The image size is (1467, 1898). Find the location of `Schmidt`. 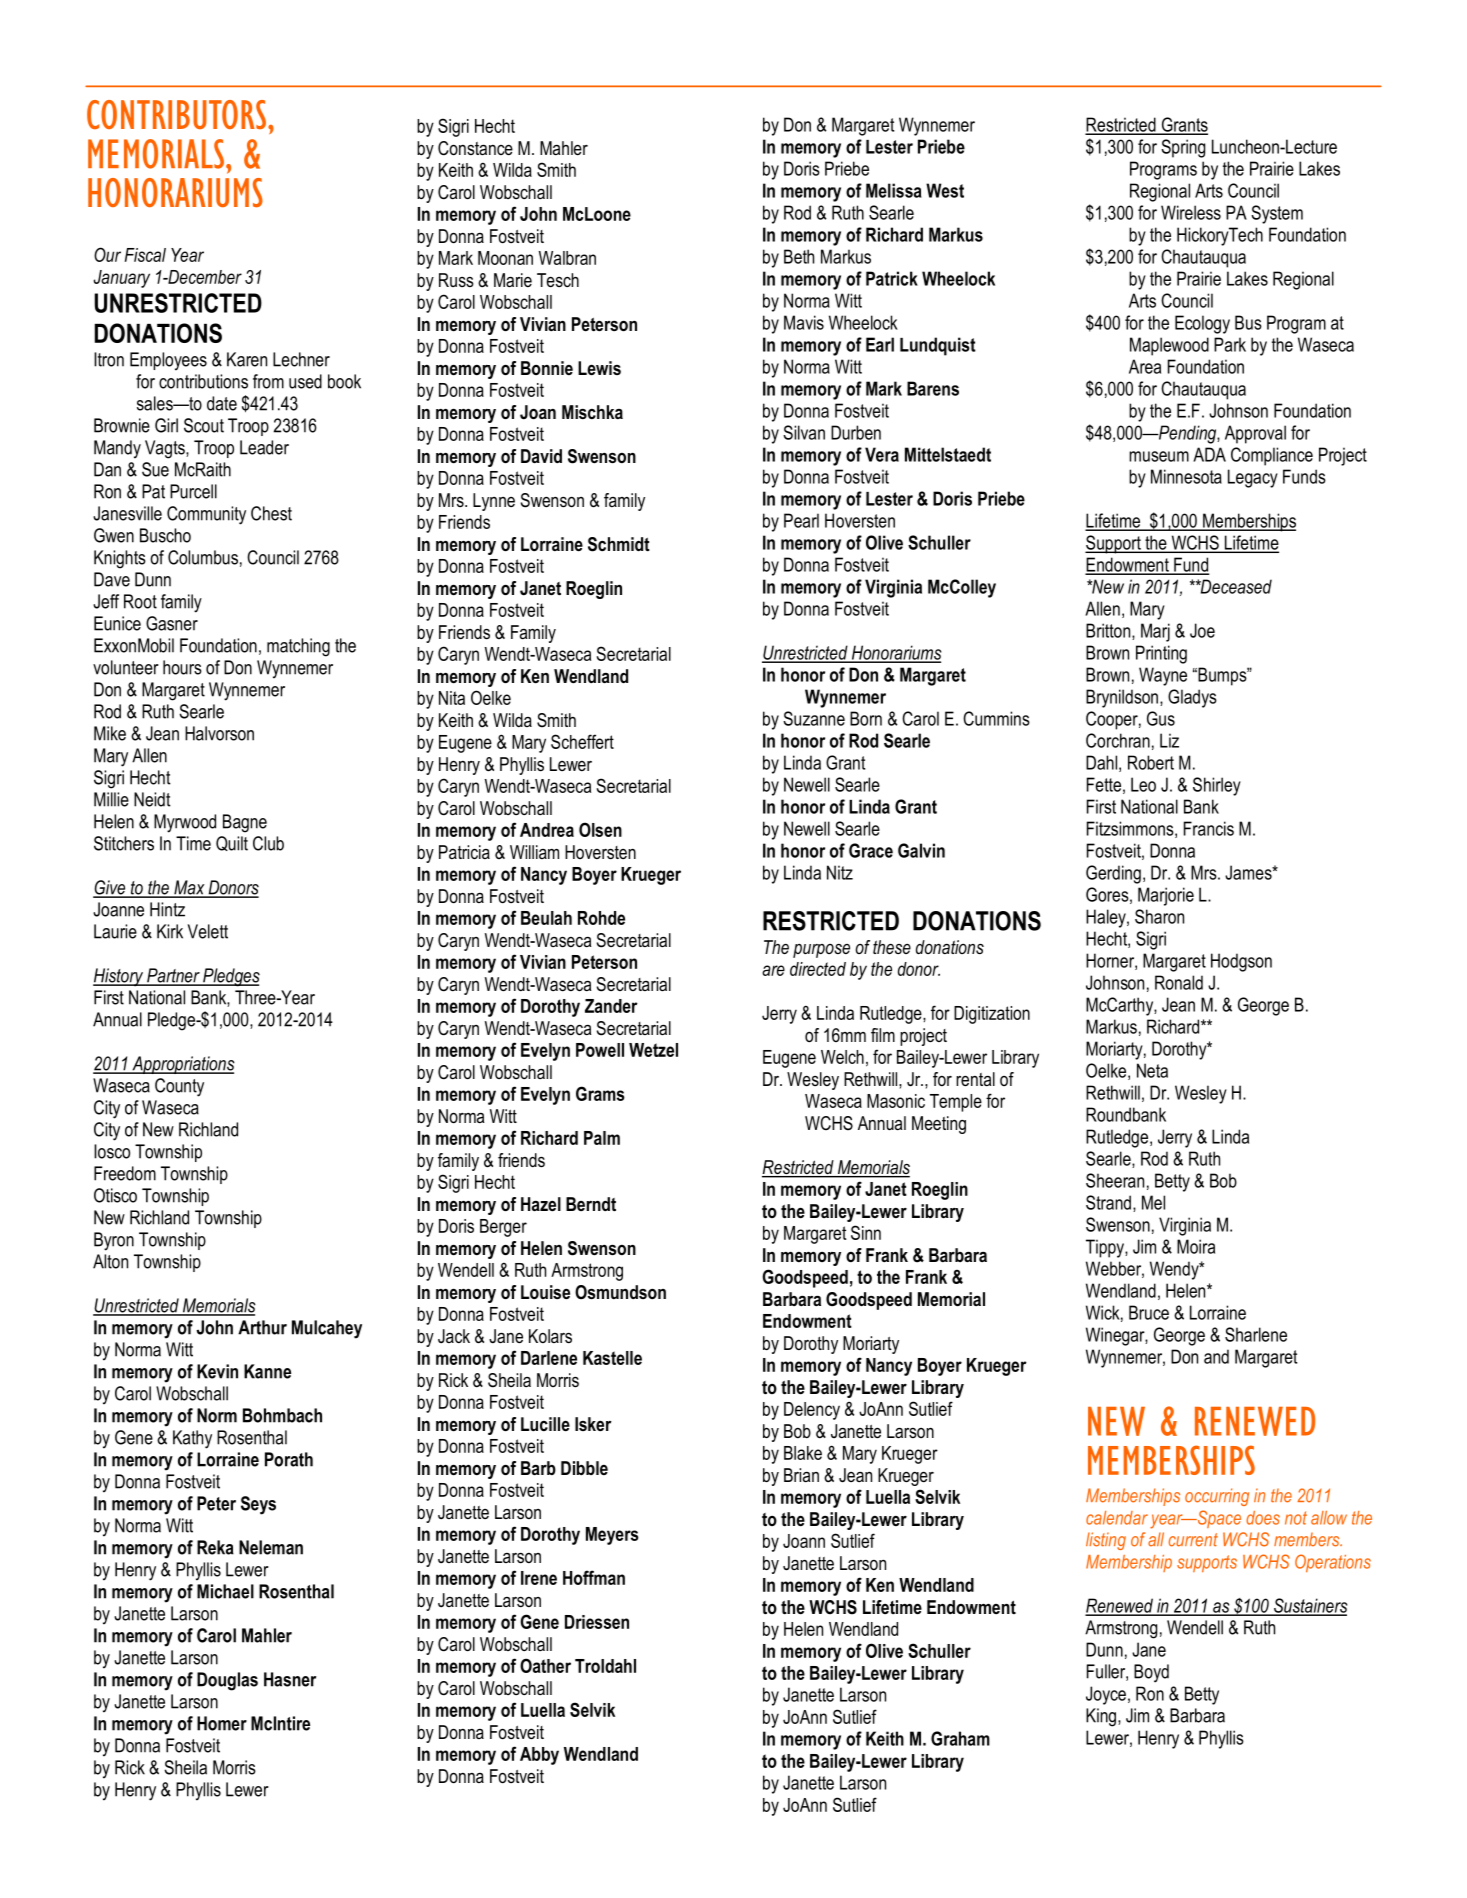

Schmidt is located at coordinates (619, 544).
